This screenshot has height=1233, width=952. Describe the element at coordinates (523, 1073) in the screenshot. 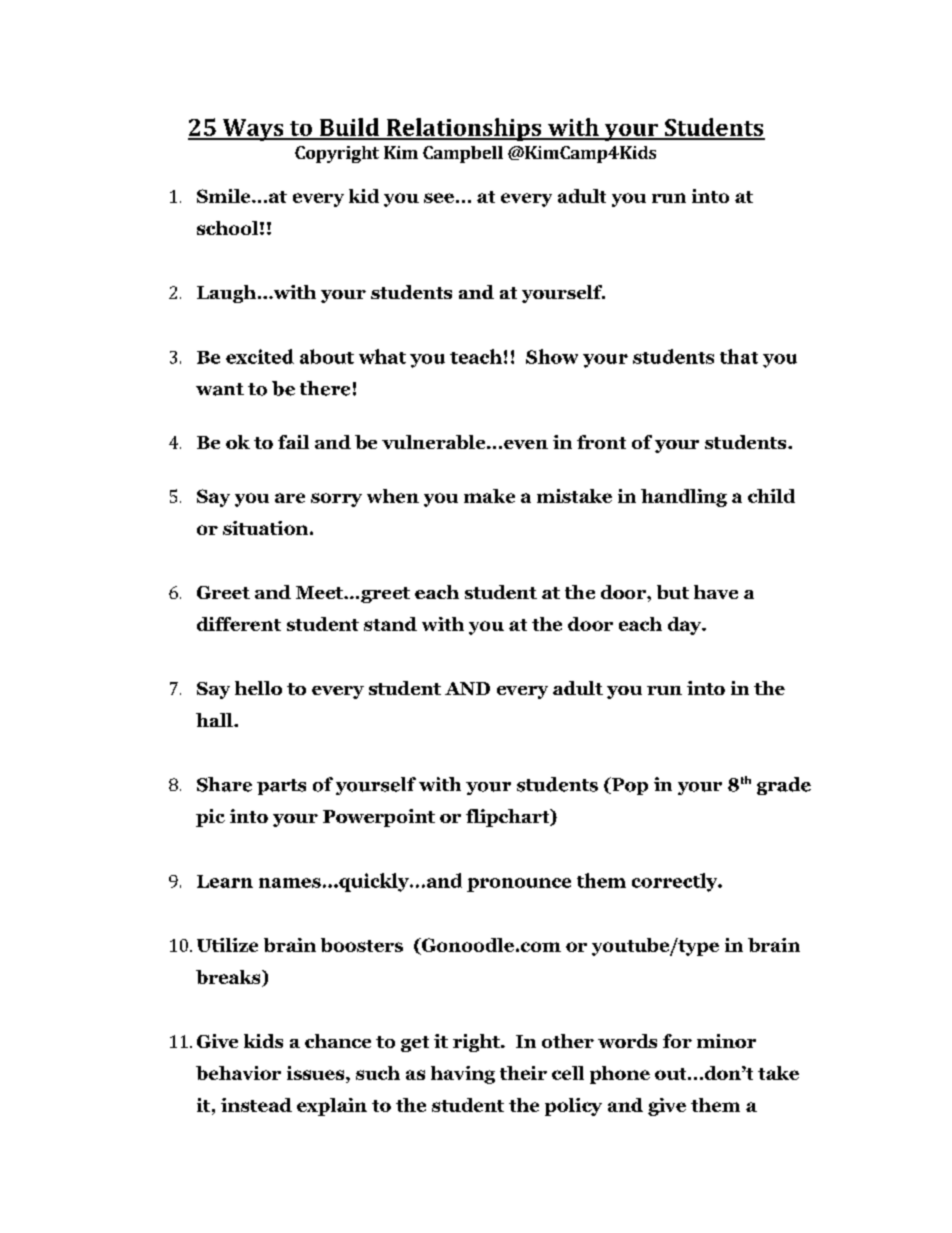

I see `their` at that location.
